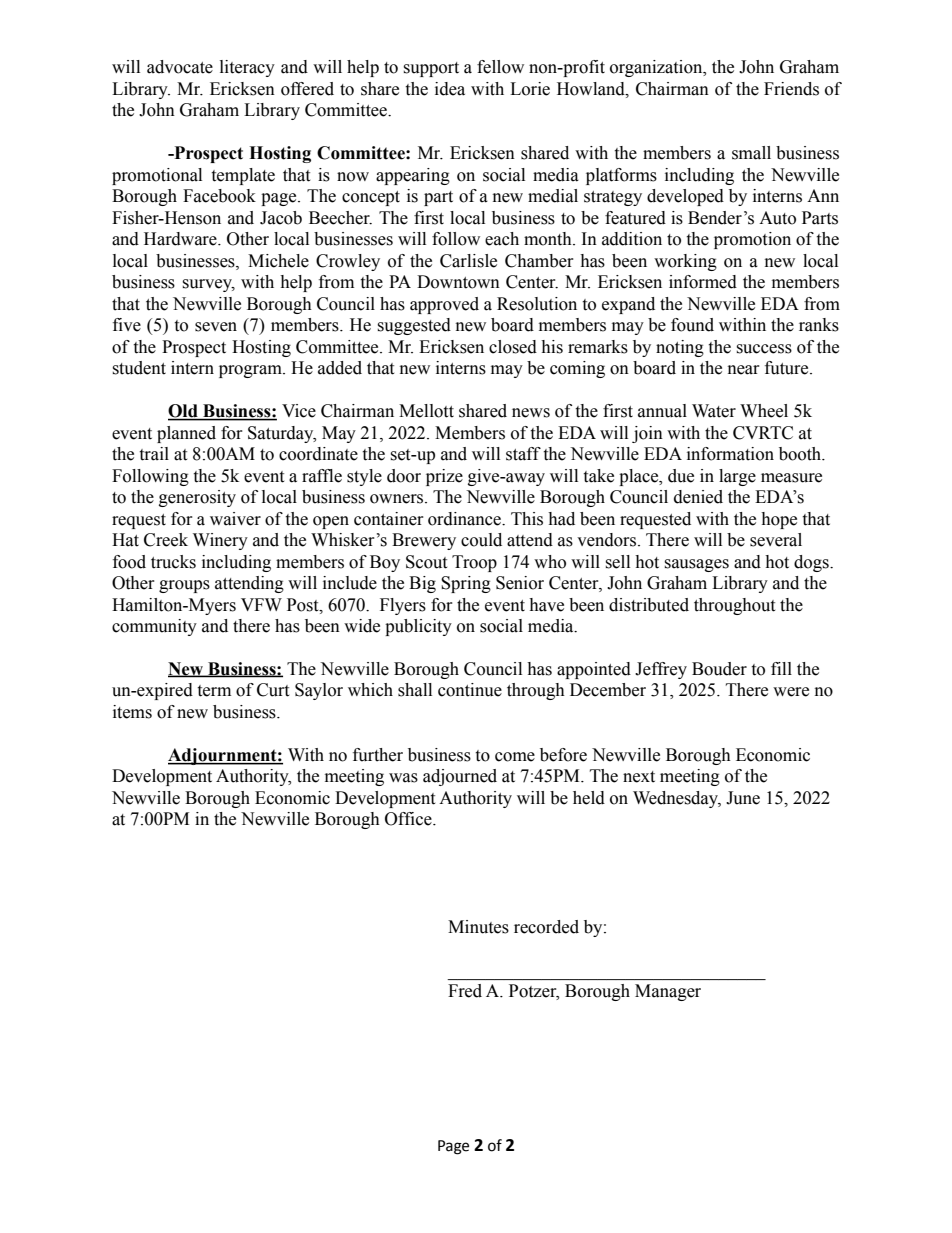 The image size is (952, 1233). What do you see at coordinates (465, 991) in the screenshot?
I see `Fred` at bounding box center [465, 991].
